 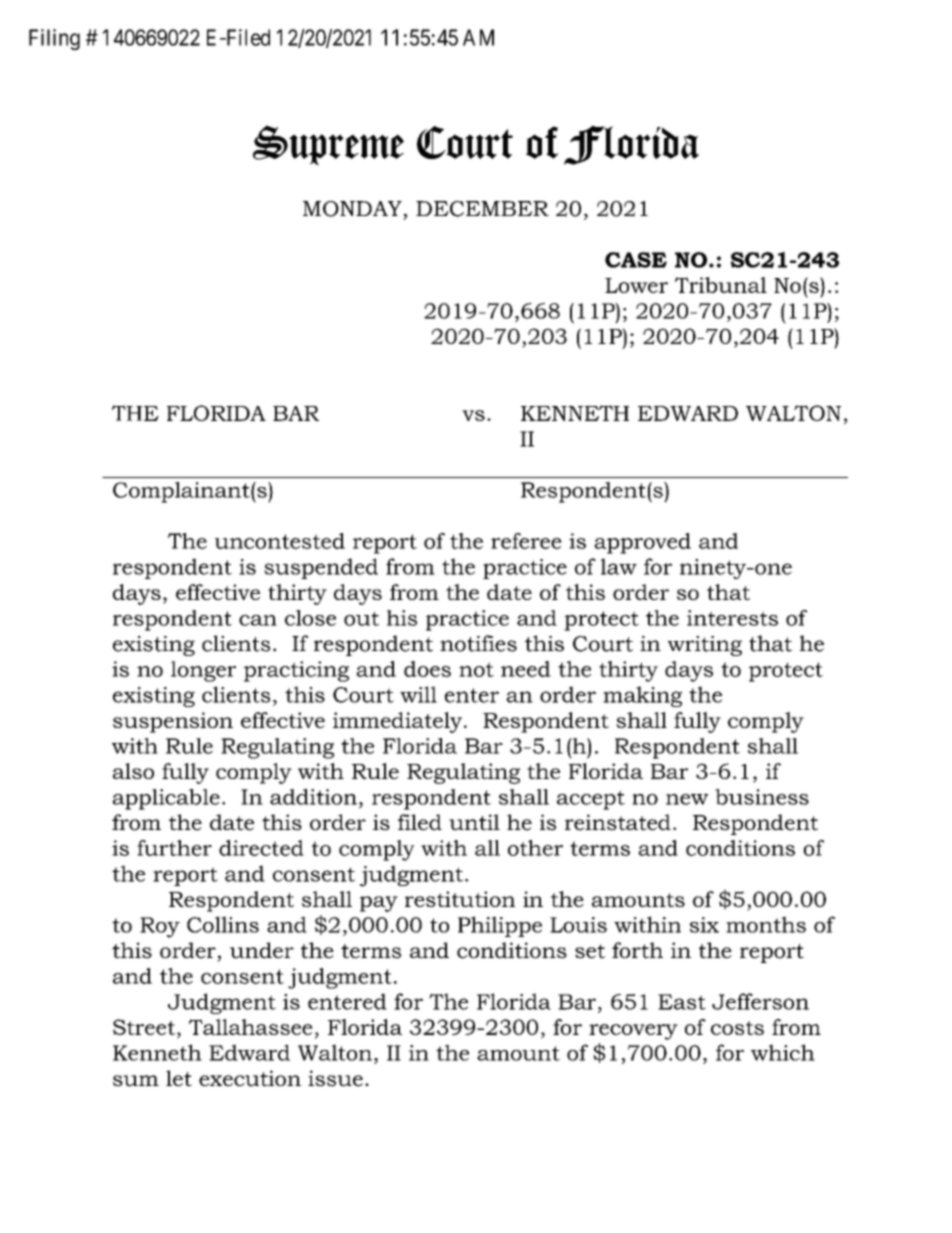 What do you see at coordinates (279, 541) in the screenshot?
I see `uncontested` at bounding box center [279, 541].
